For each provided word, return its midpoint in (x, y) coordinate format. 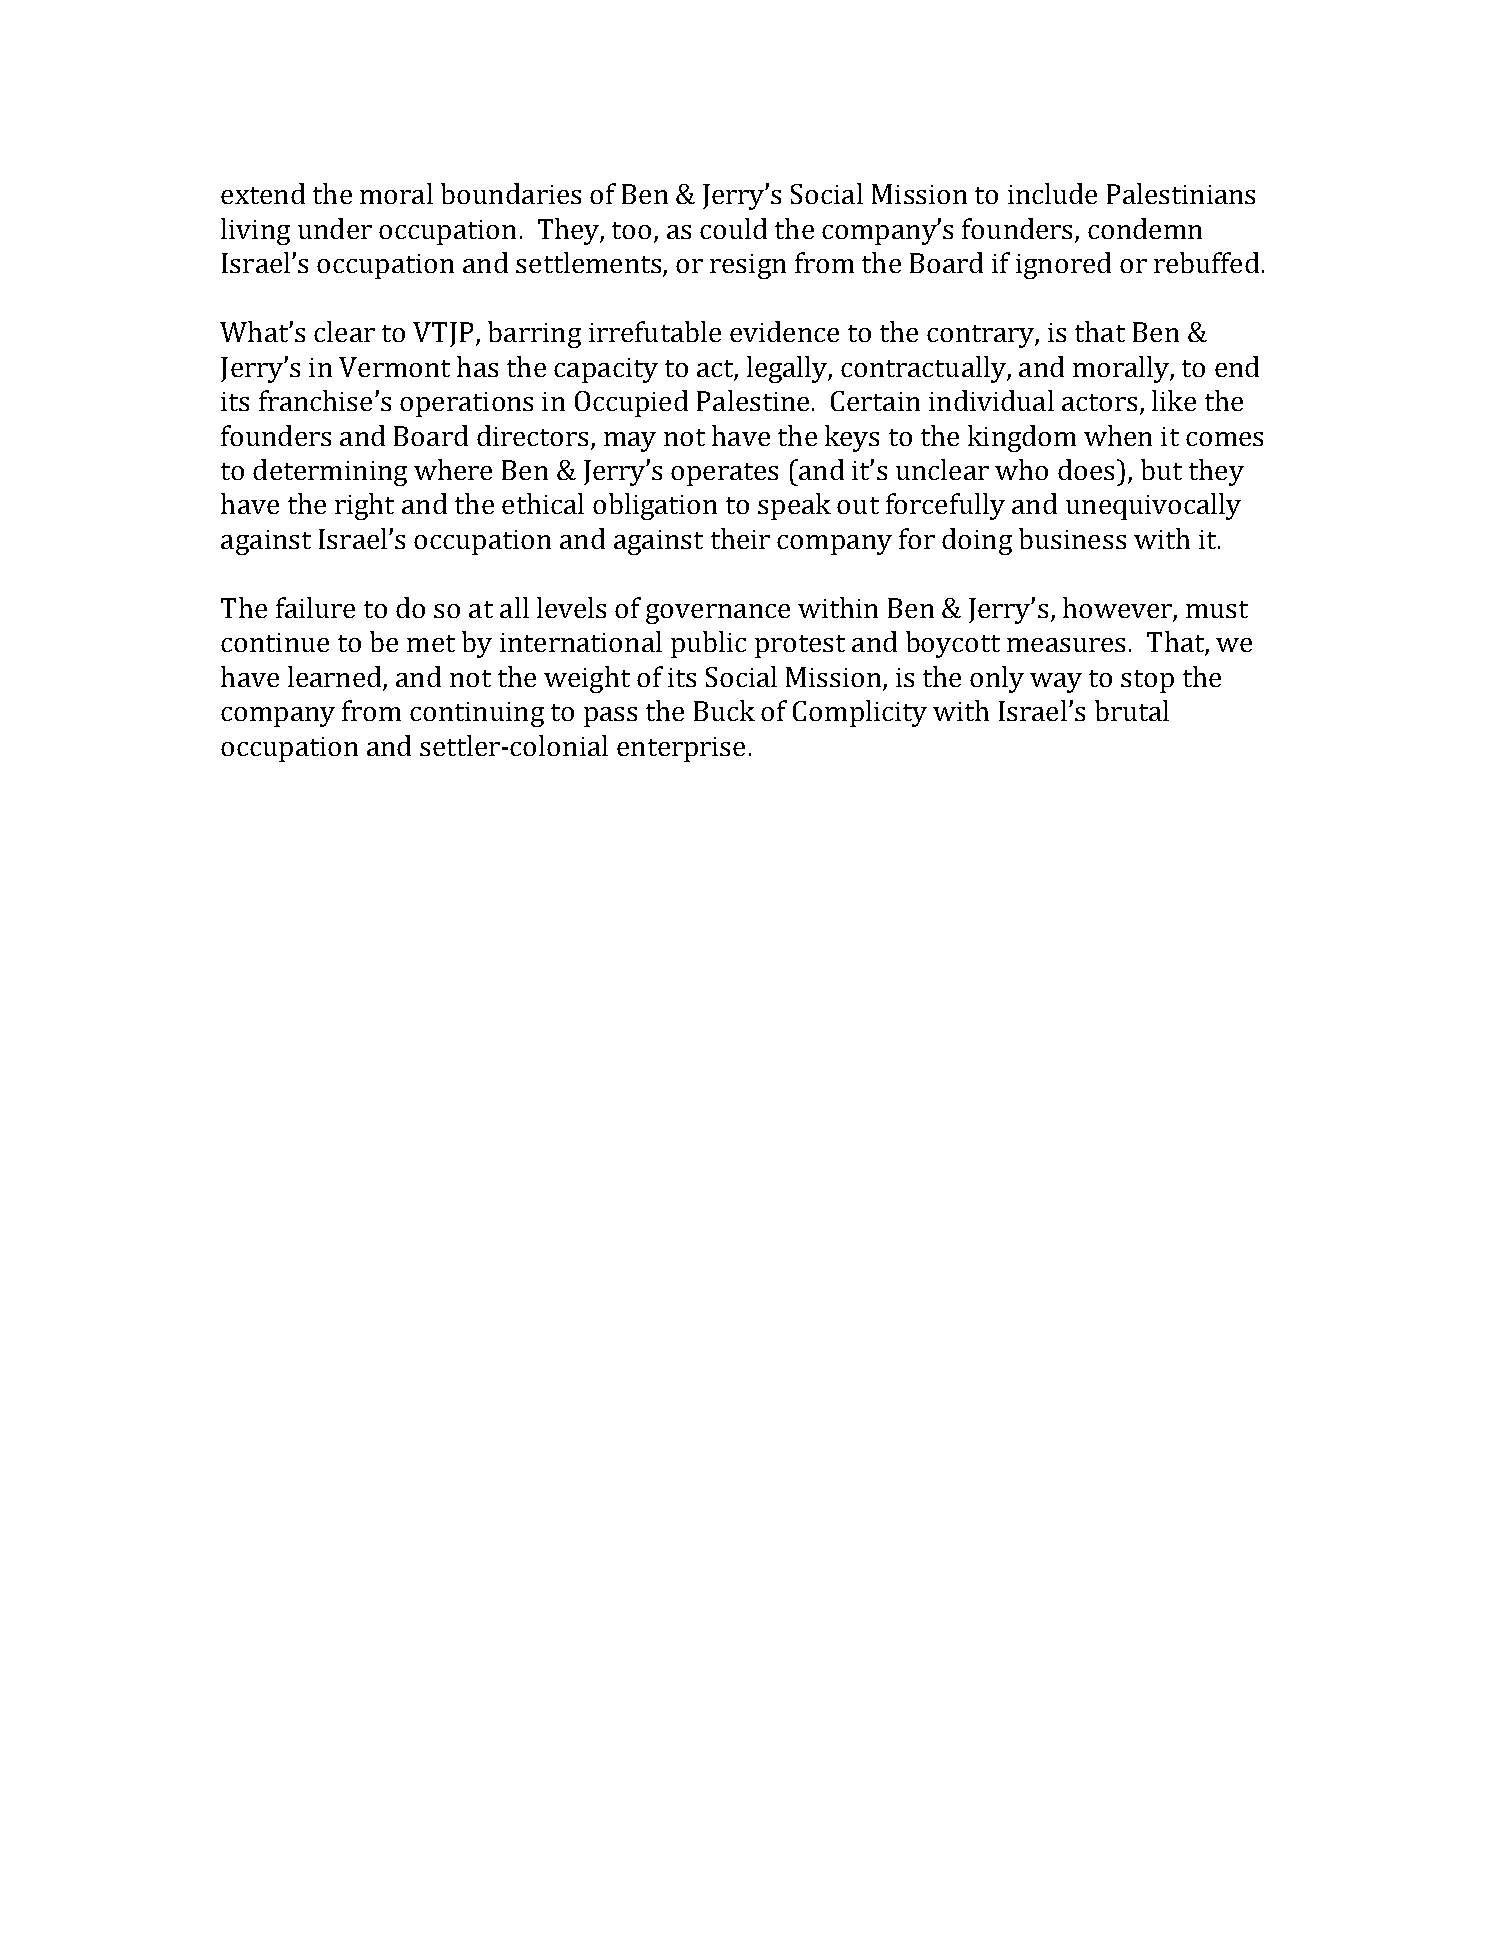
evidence (784, 331)
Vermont (394, 367)
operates (724, 474)
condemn (1145, 228)
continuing (477, 714)
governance (718, 614)
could (733, 228)
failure (315, 607)
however (1118, 609)
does (1086, 469)
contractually (924, 369)
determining (330, 472)
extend (263, 193)
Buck (724, 710)
